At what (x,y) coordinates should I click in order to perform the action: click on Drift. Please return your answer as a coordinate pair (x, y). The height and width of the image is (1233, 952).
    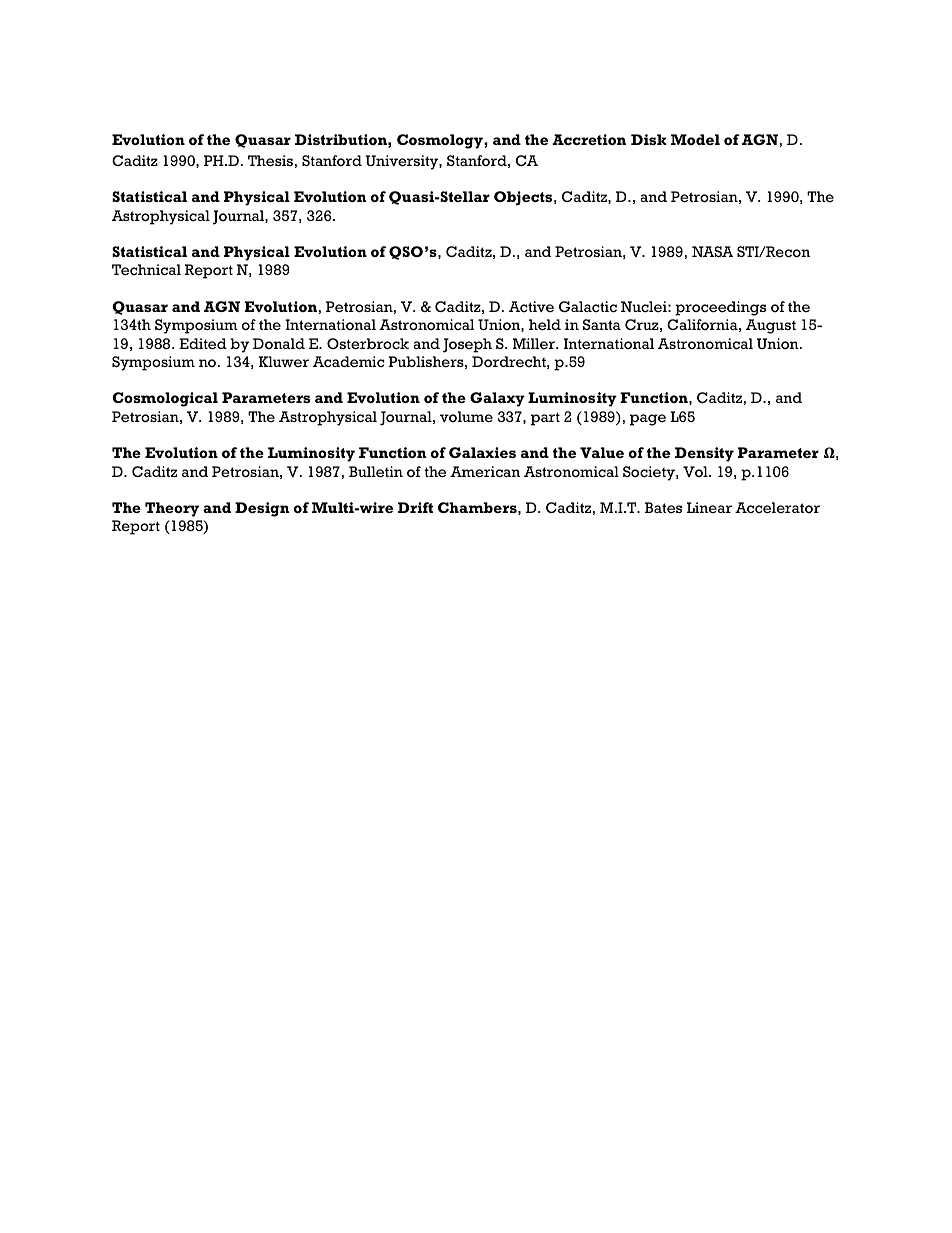
    Looking at the image, I should click on (415, 507).
